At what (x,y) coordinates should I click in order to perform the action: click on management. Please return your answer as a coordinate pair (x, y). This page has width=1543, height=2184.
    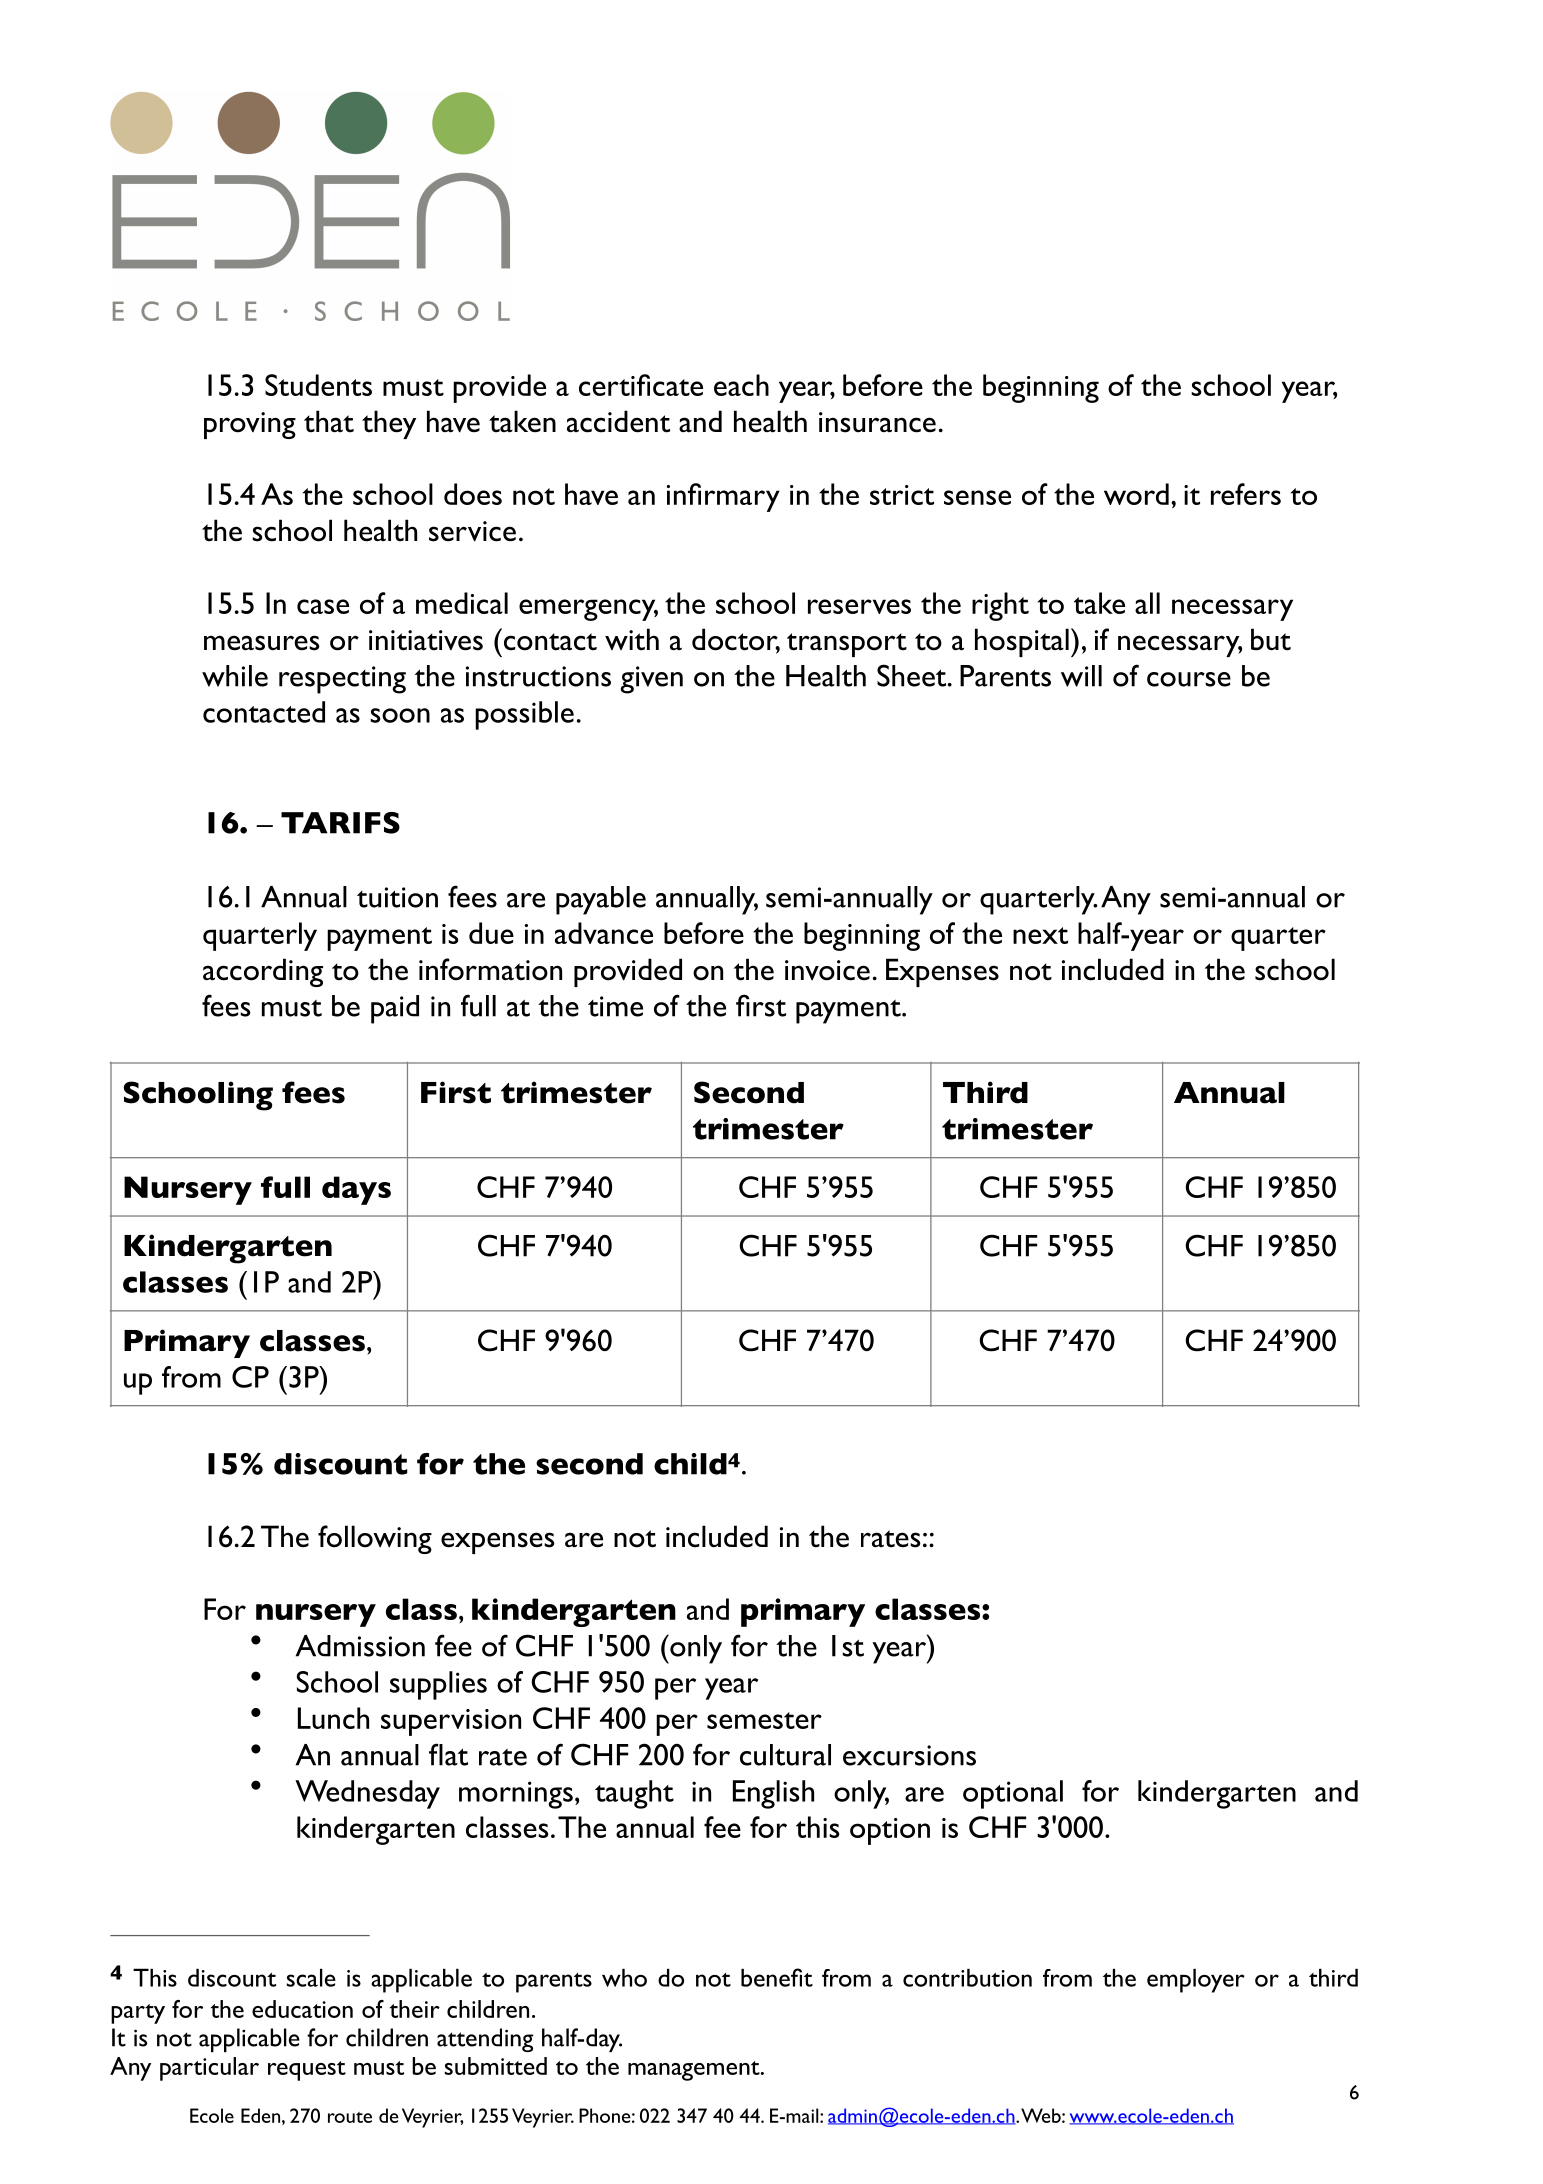
    Looking at the image, I should click on (695, 2071).
